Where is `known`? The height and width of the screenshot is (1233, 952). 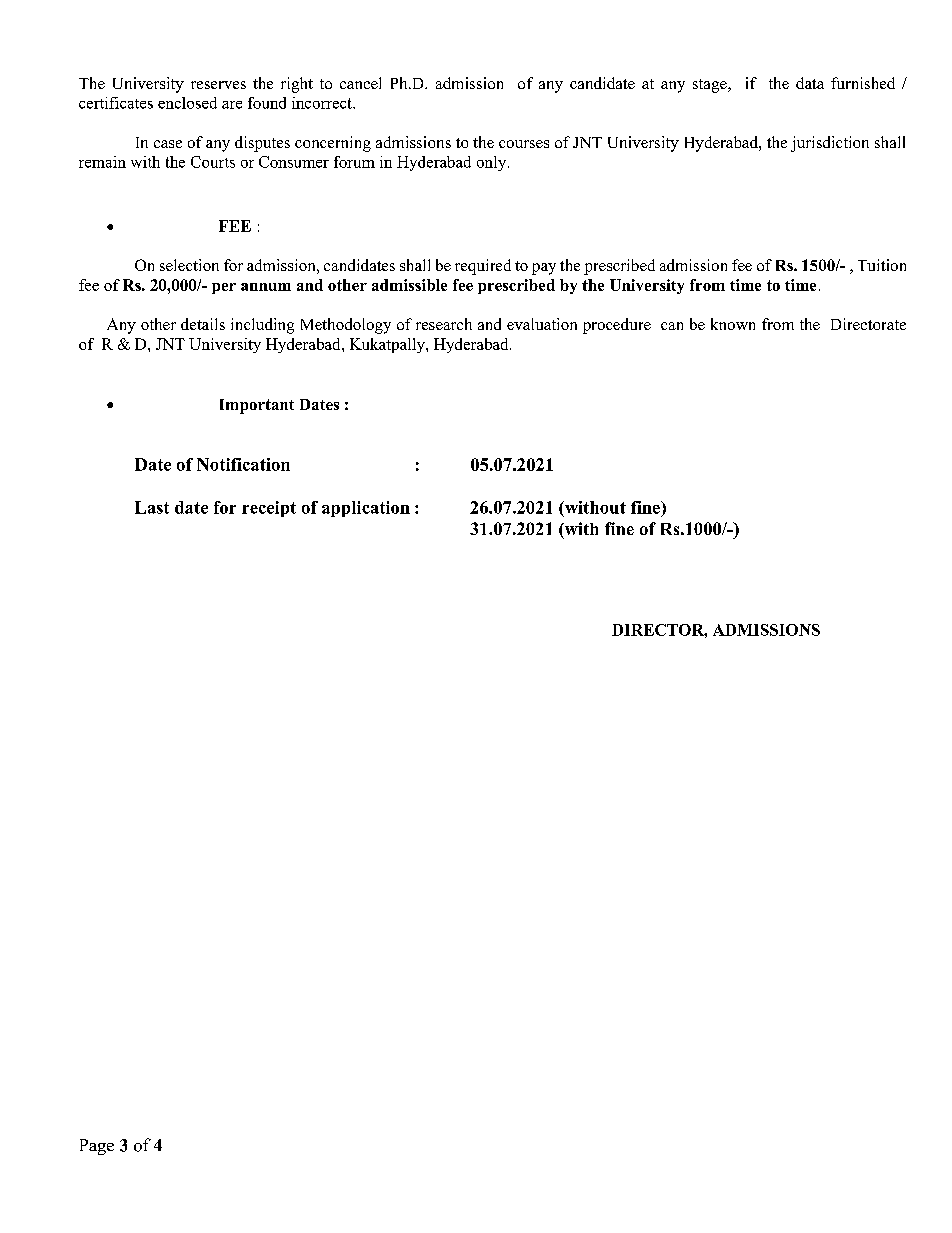
known is located at coordinates (733, 324).
